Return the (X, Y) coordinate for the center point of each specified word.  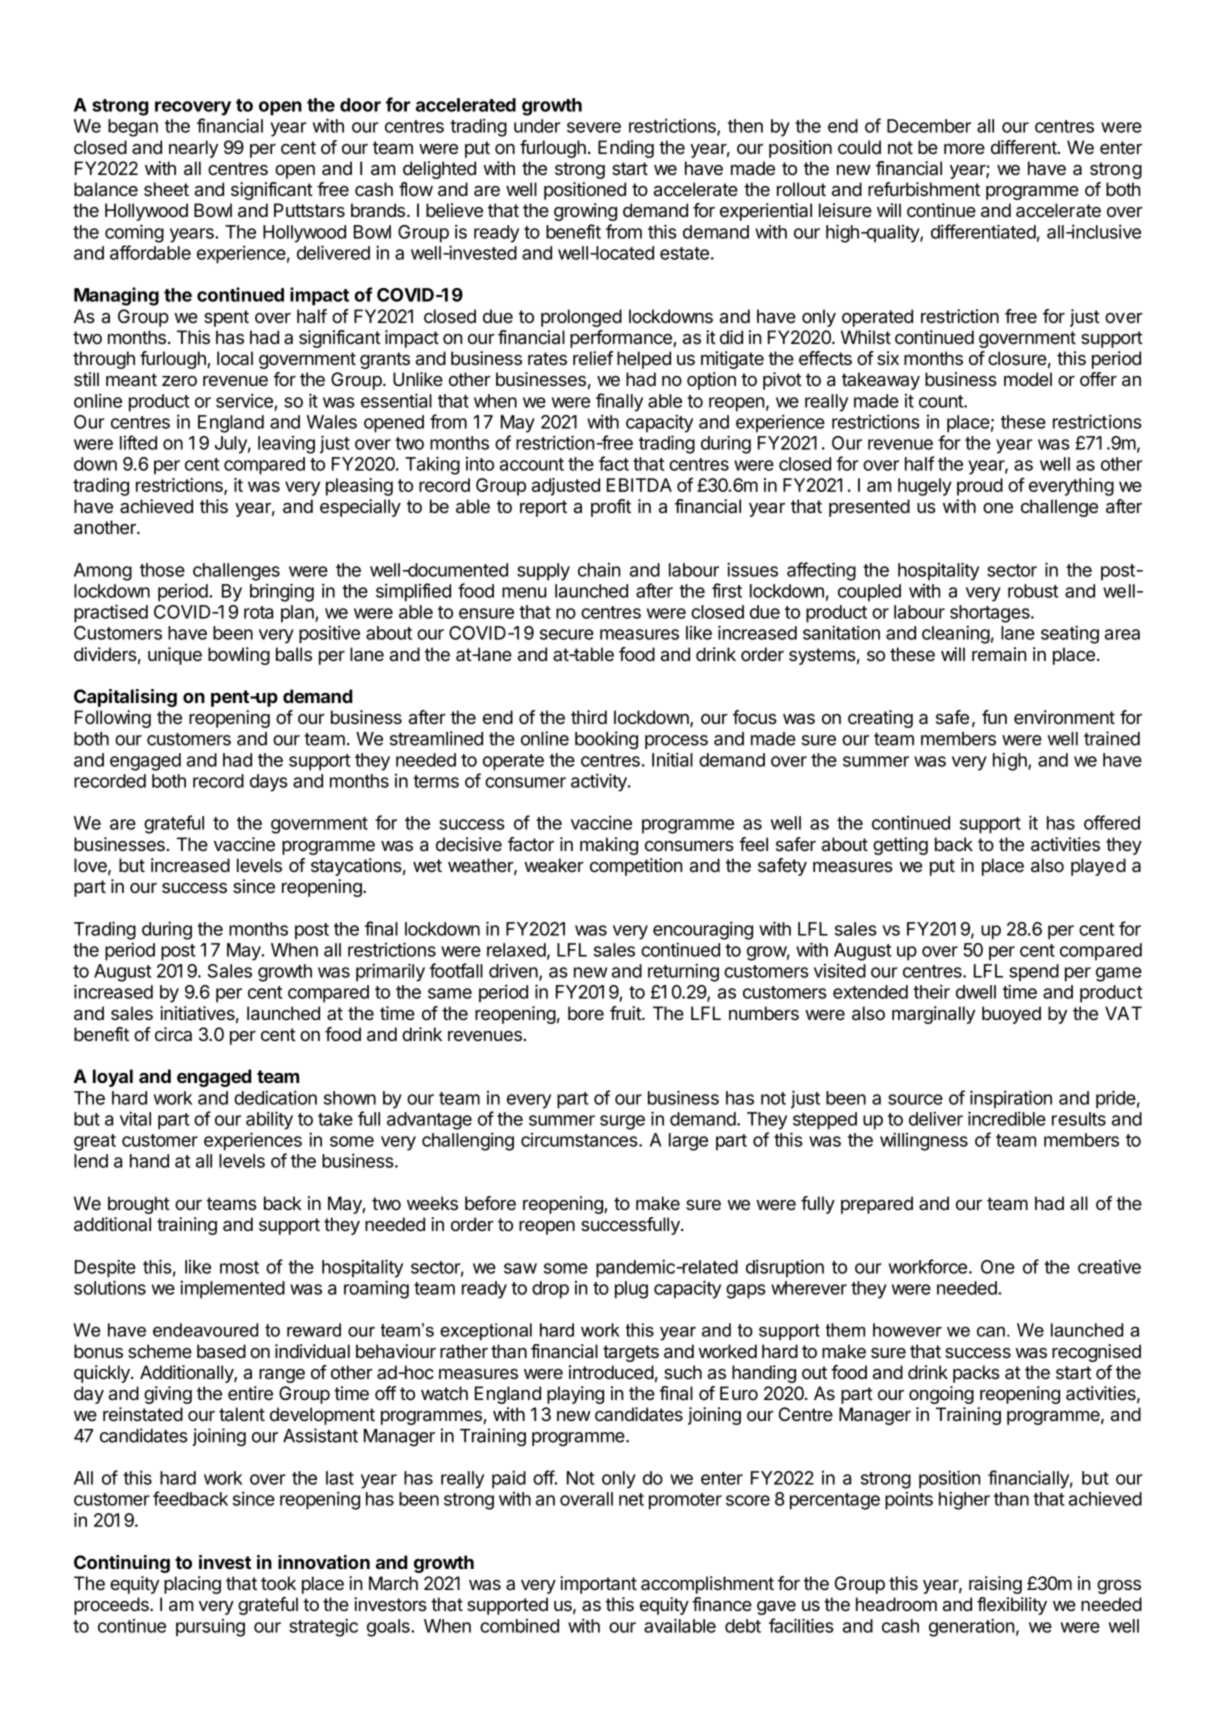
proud (980, 487)
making (609, 846)
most (239, 1267)
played (1098, 867)
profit (611, 508)
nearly (193, 149)
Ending (626, 149)
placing (192, 1585)
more (964, 149)
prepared (877, 1205)
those (162, 570)
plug (631, 1290)
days (269, 783)
